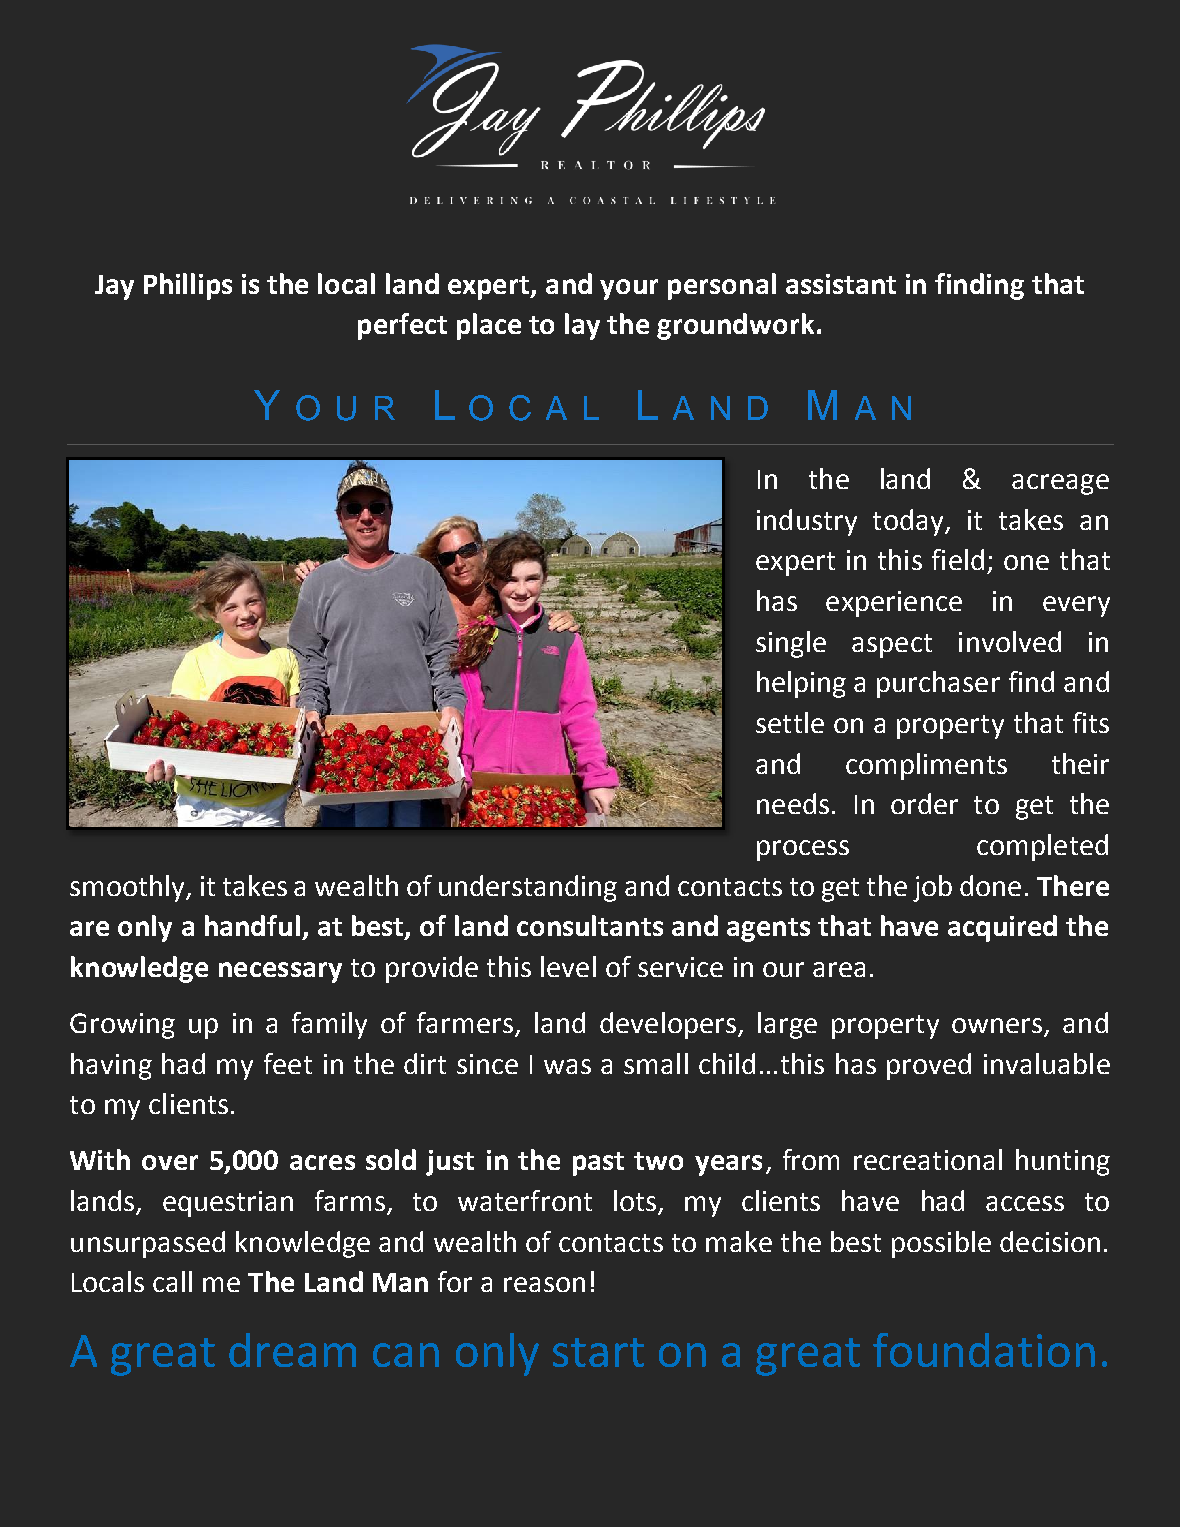  Describe the element at coordinates (582, 326) in the image. I see `lay` at that location.
